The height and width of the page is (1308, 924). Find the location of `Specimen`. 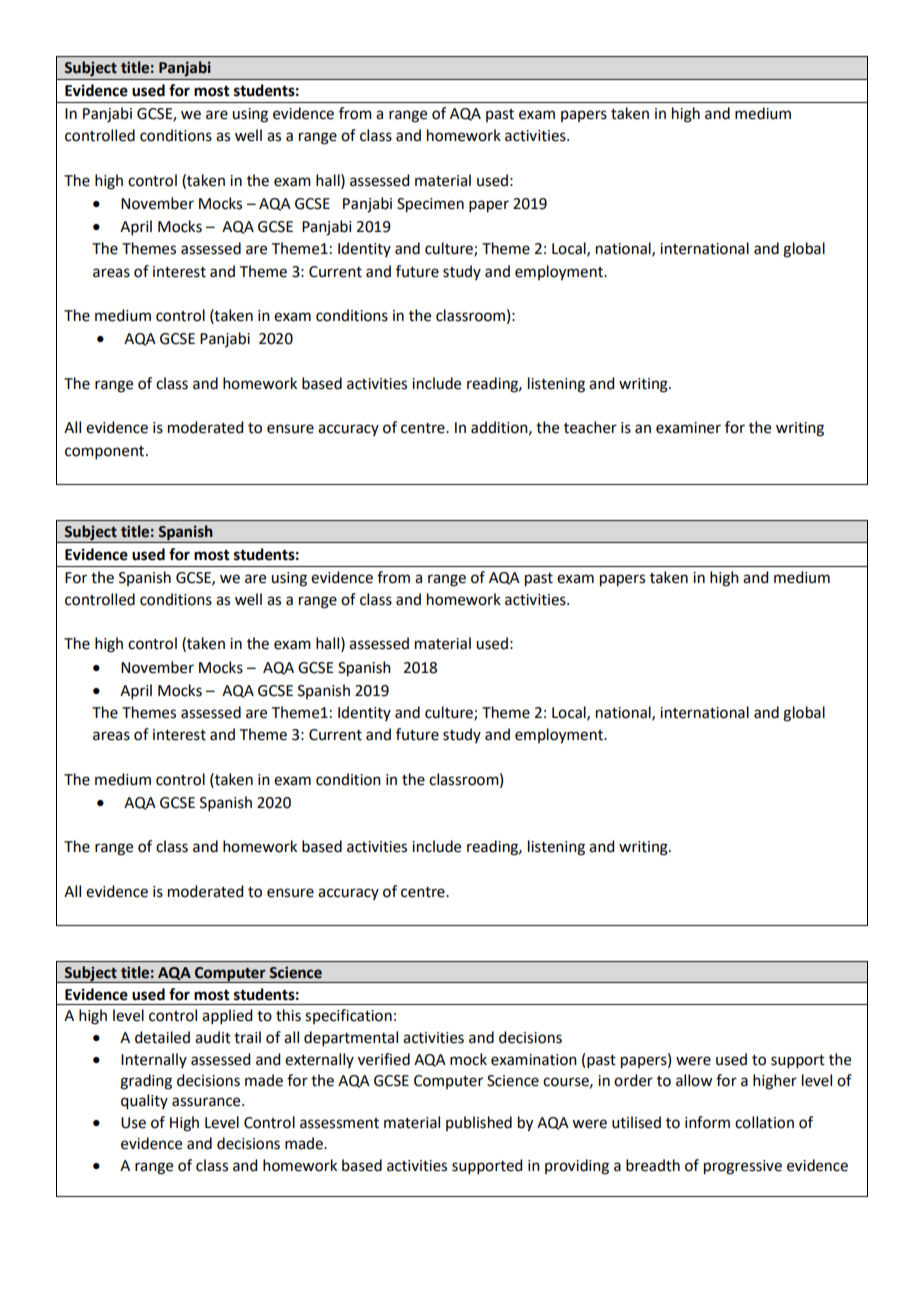

Specimen is located at coordinates (430, 205).
